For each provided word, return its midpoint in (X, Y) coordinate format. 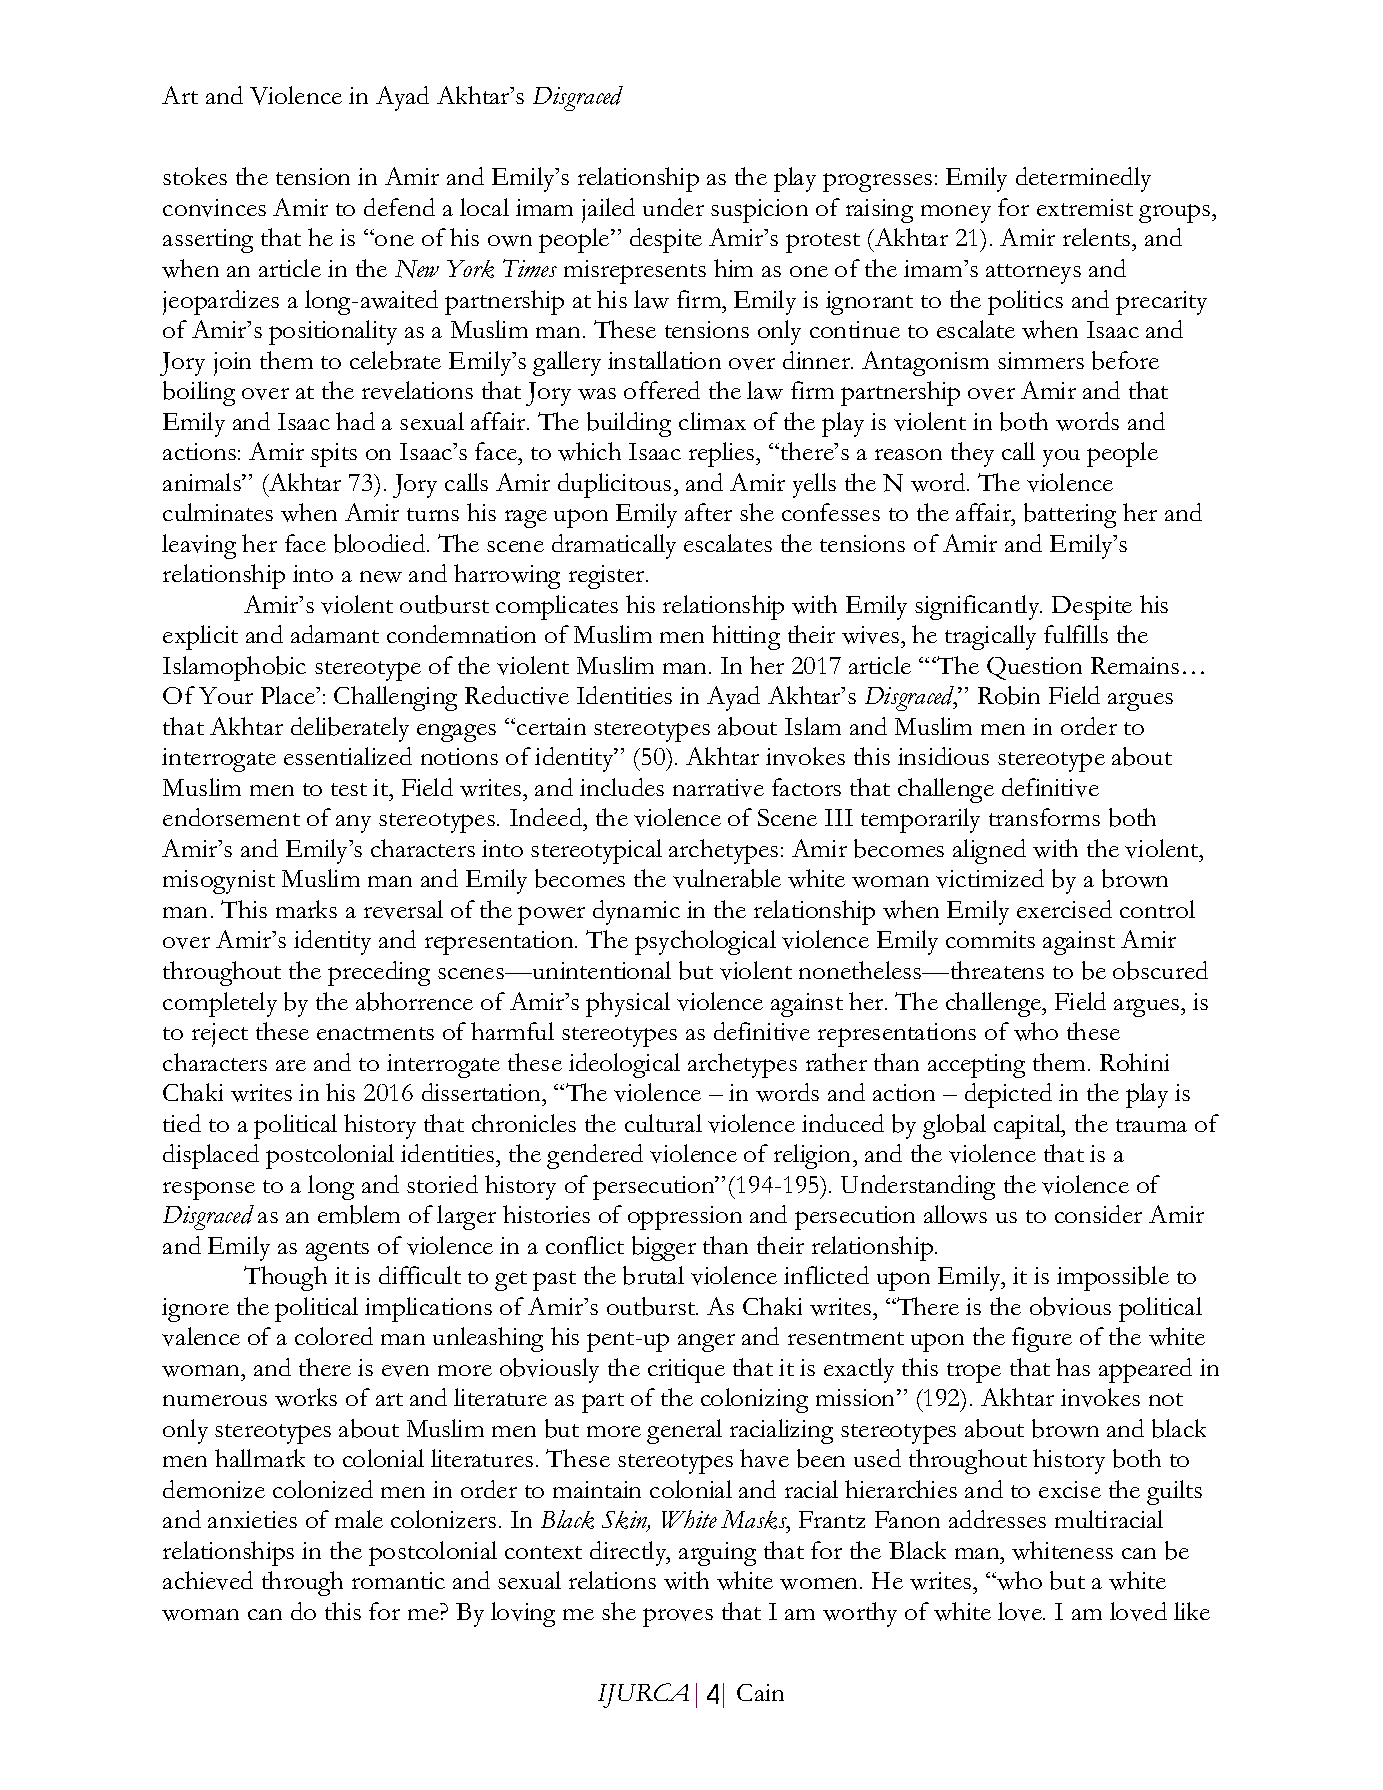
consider (1098, 1214)
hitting (746, 637)
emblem (359, 1214)
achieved (208, 1580)
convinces (214, 208)
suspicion (759, 211)
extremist (1085, 207)
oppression (685, 1218)
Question (1034, 668)
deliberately (350, 729)
